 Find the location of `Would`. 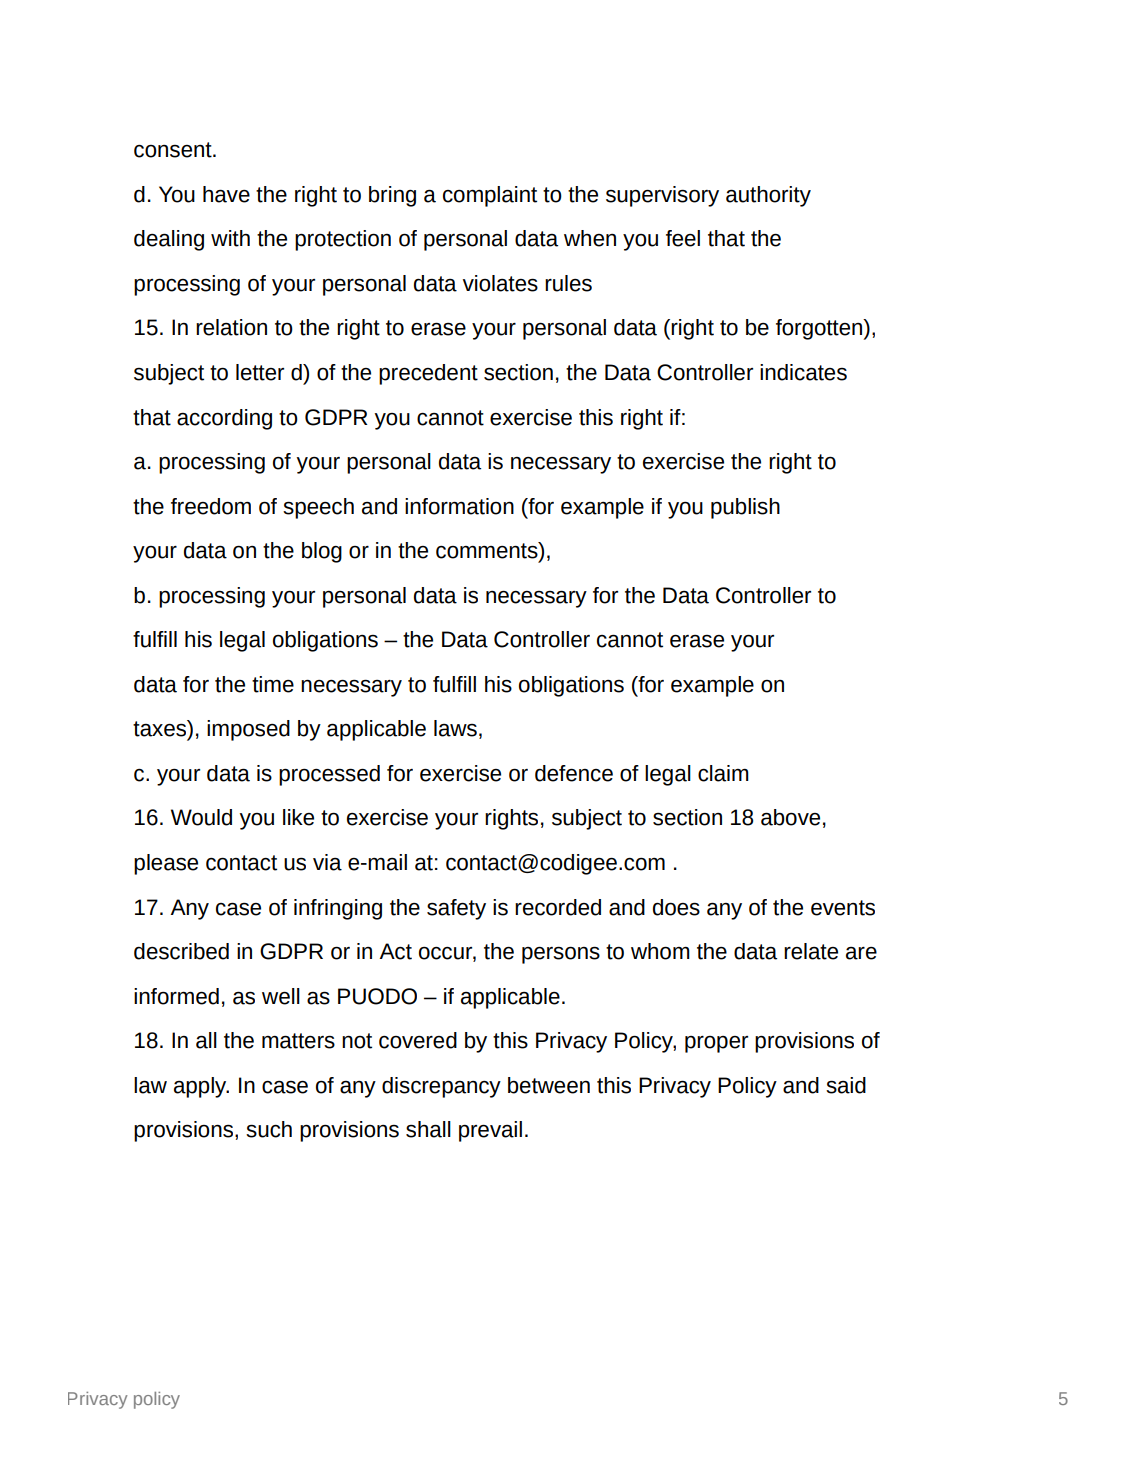

Would is located at coordinates (201, 817).
